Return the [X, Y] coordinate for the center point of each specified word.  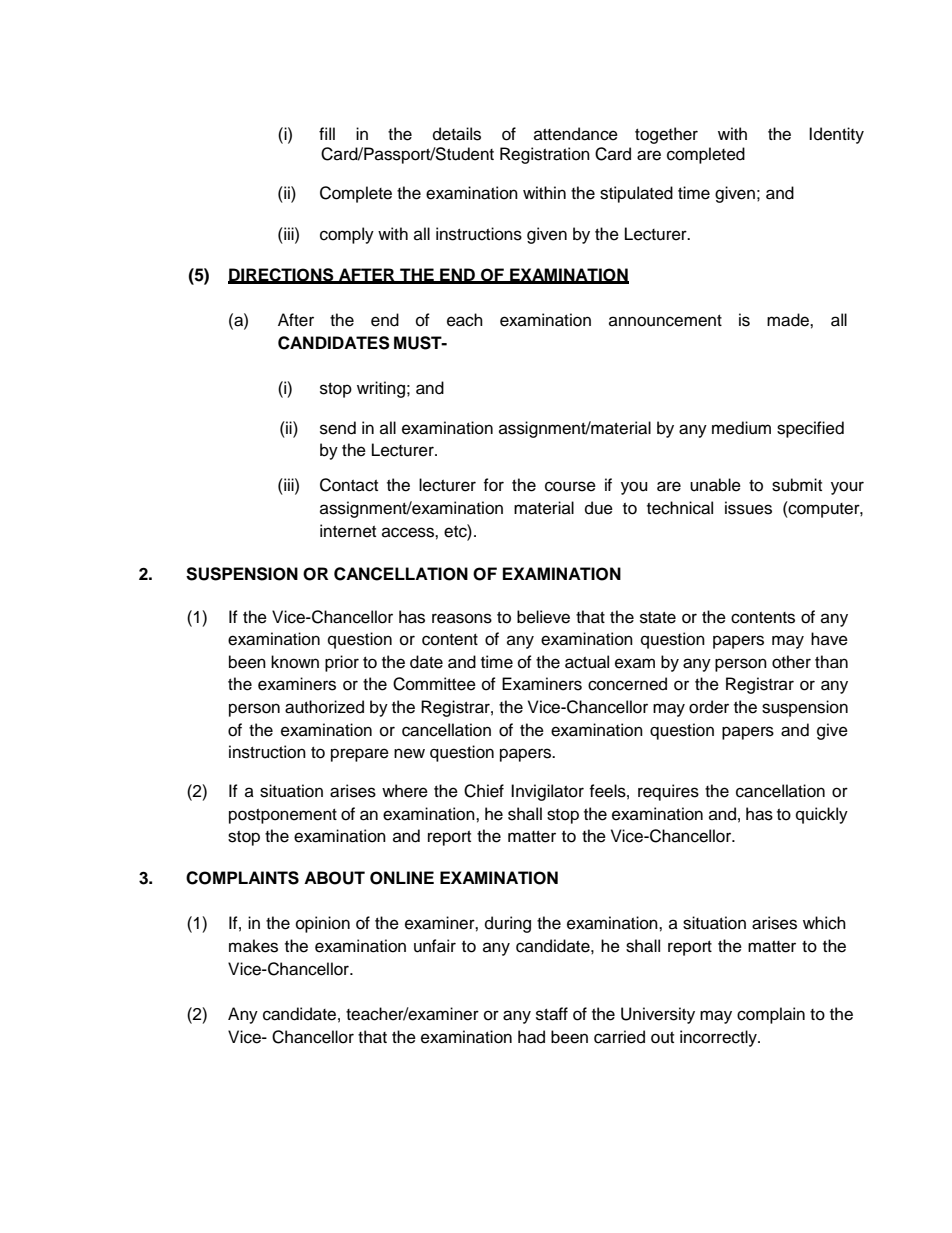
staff [552, 1014]
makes [253, 946]
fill [327, 133]
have [829, 639]
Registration [545, 155]
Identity [836, 135]
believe [543, 617]
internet [348, 531]
